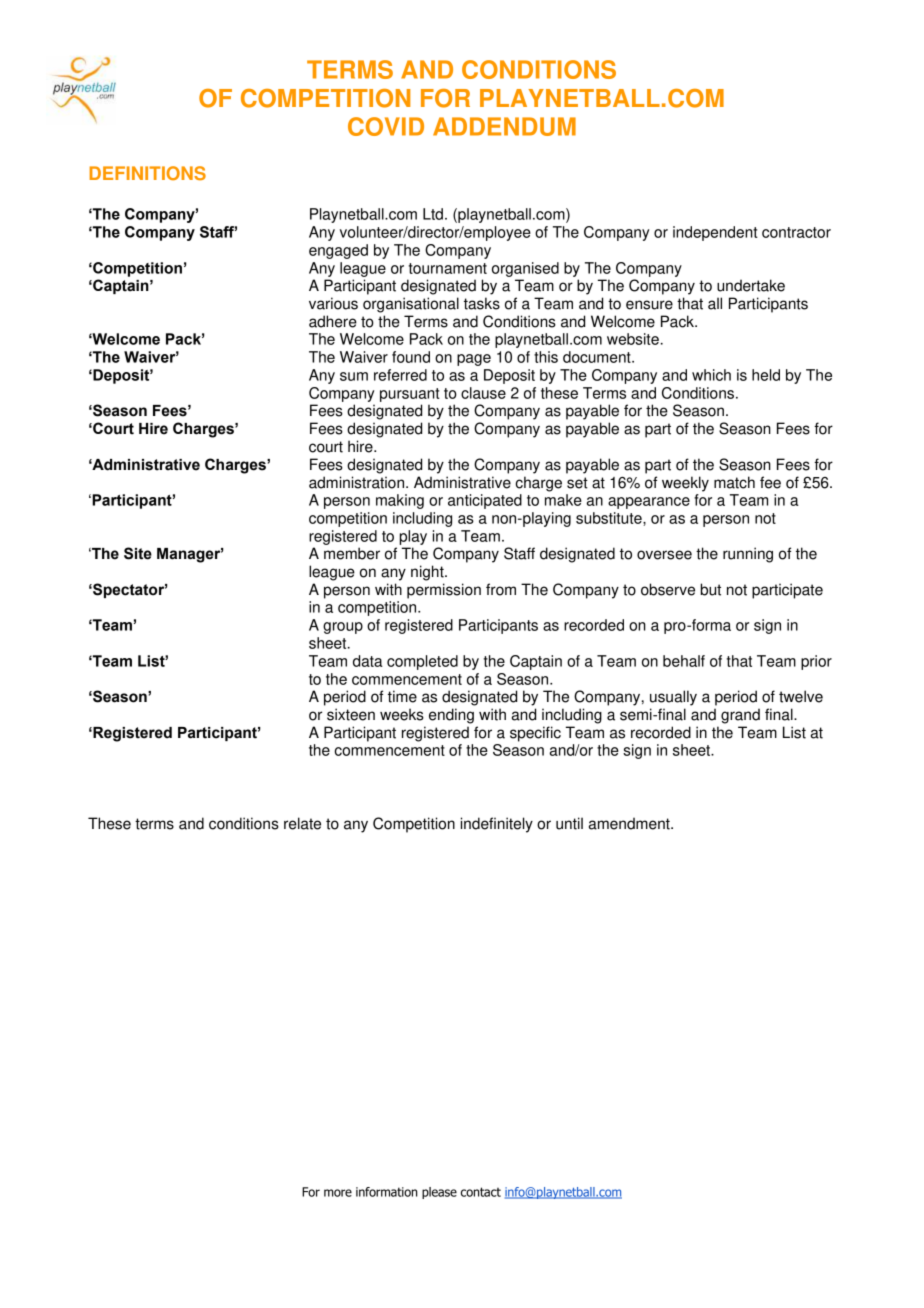 This document has width=924, height=1308. What do you see at coordinates (684, 661) in the document?
I see `behalf` at bounding box center [684, 661].
